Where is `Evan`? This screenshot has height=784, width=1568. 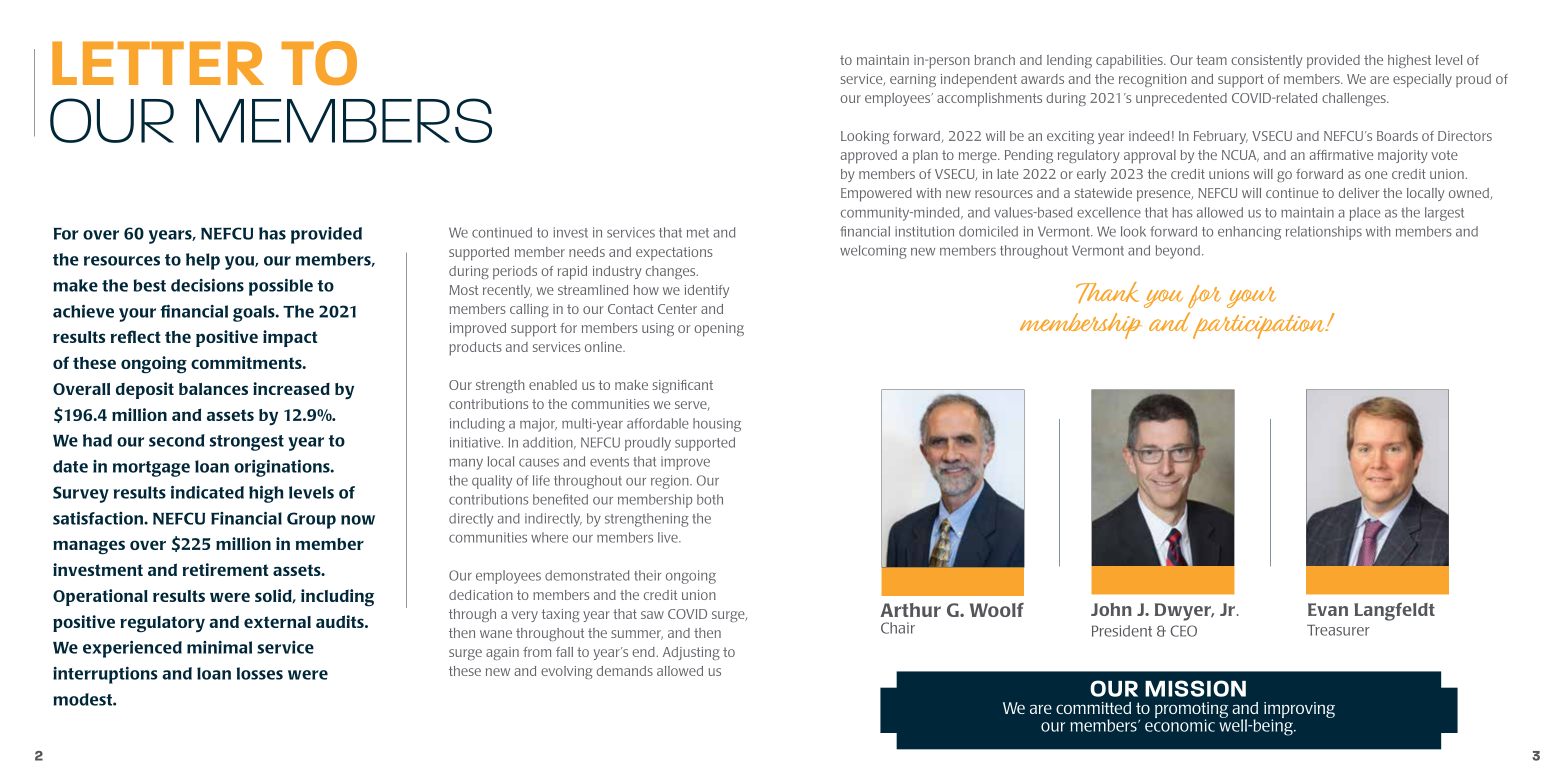 Evan is located at coordinates (1328, 609).
